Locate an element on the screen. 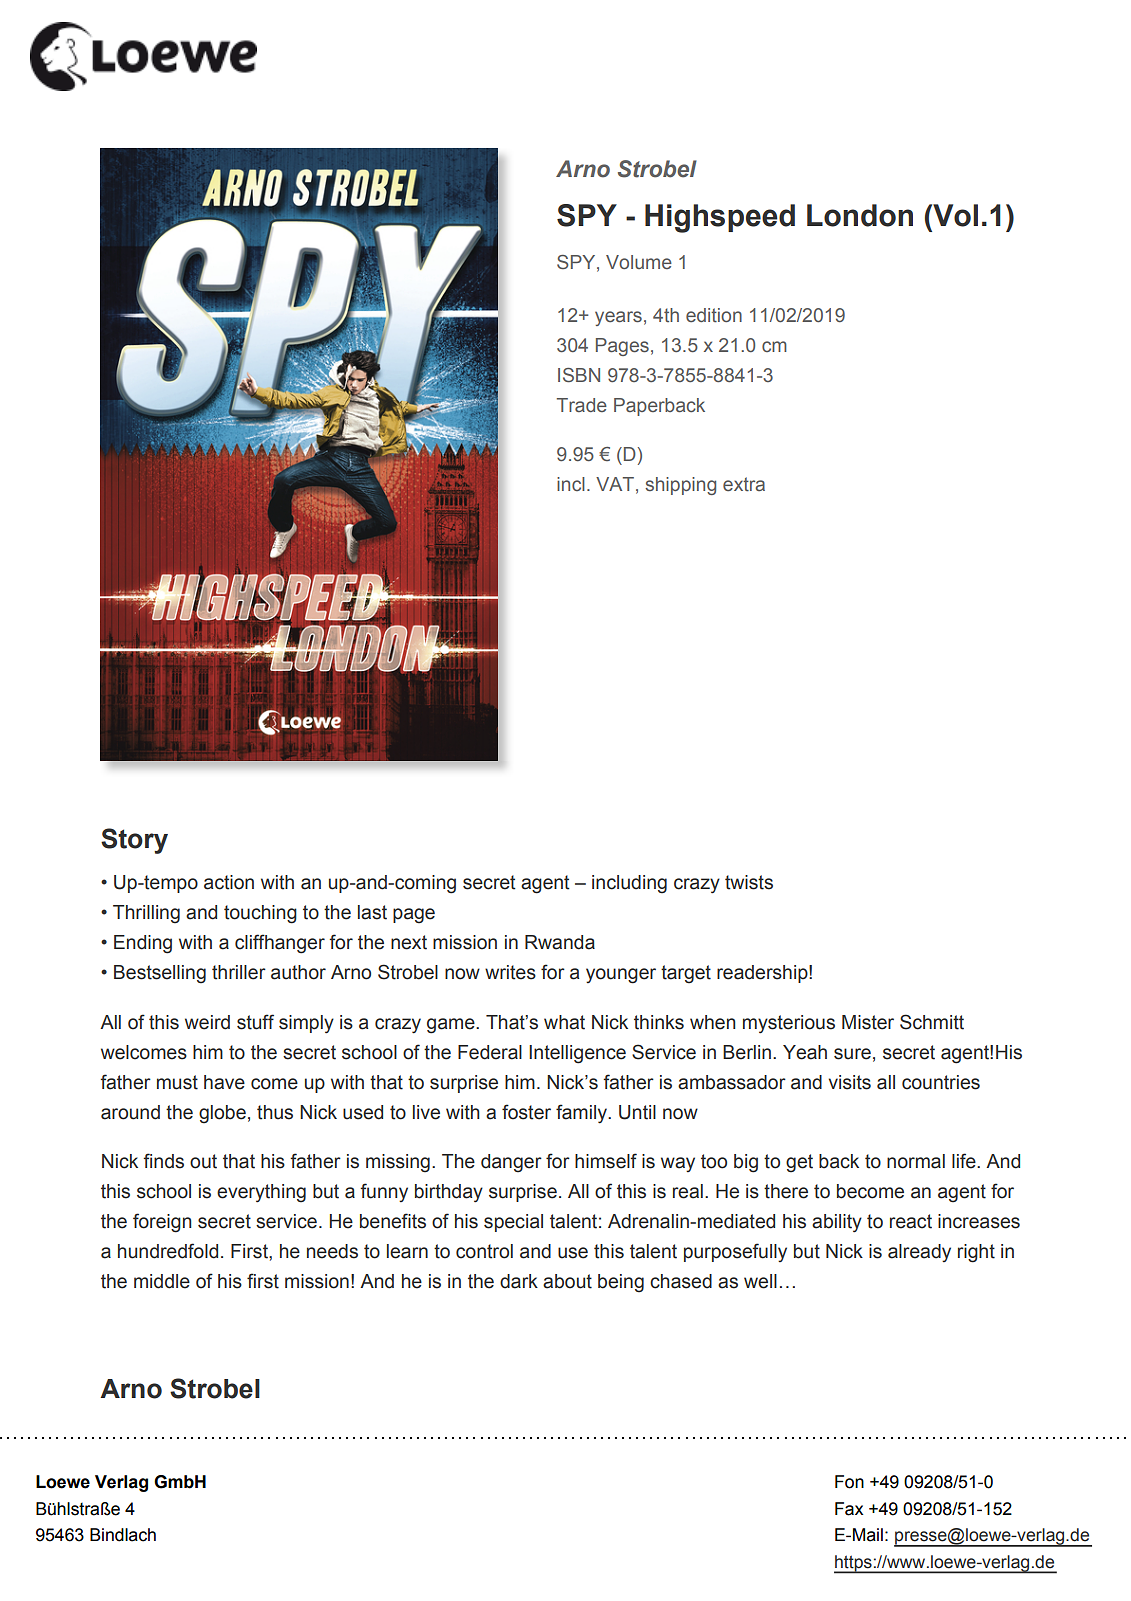  Volume is located at coordinates (639, 262).
